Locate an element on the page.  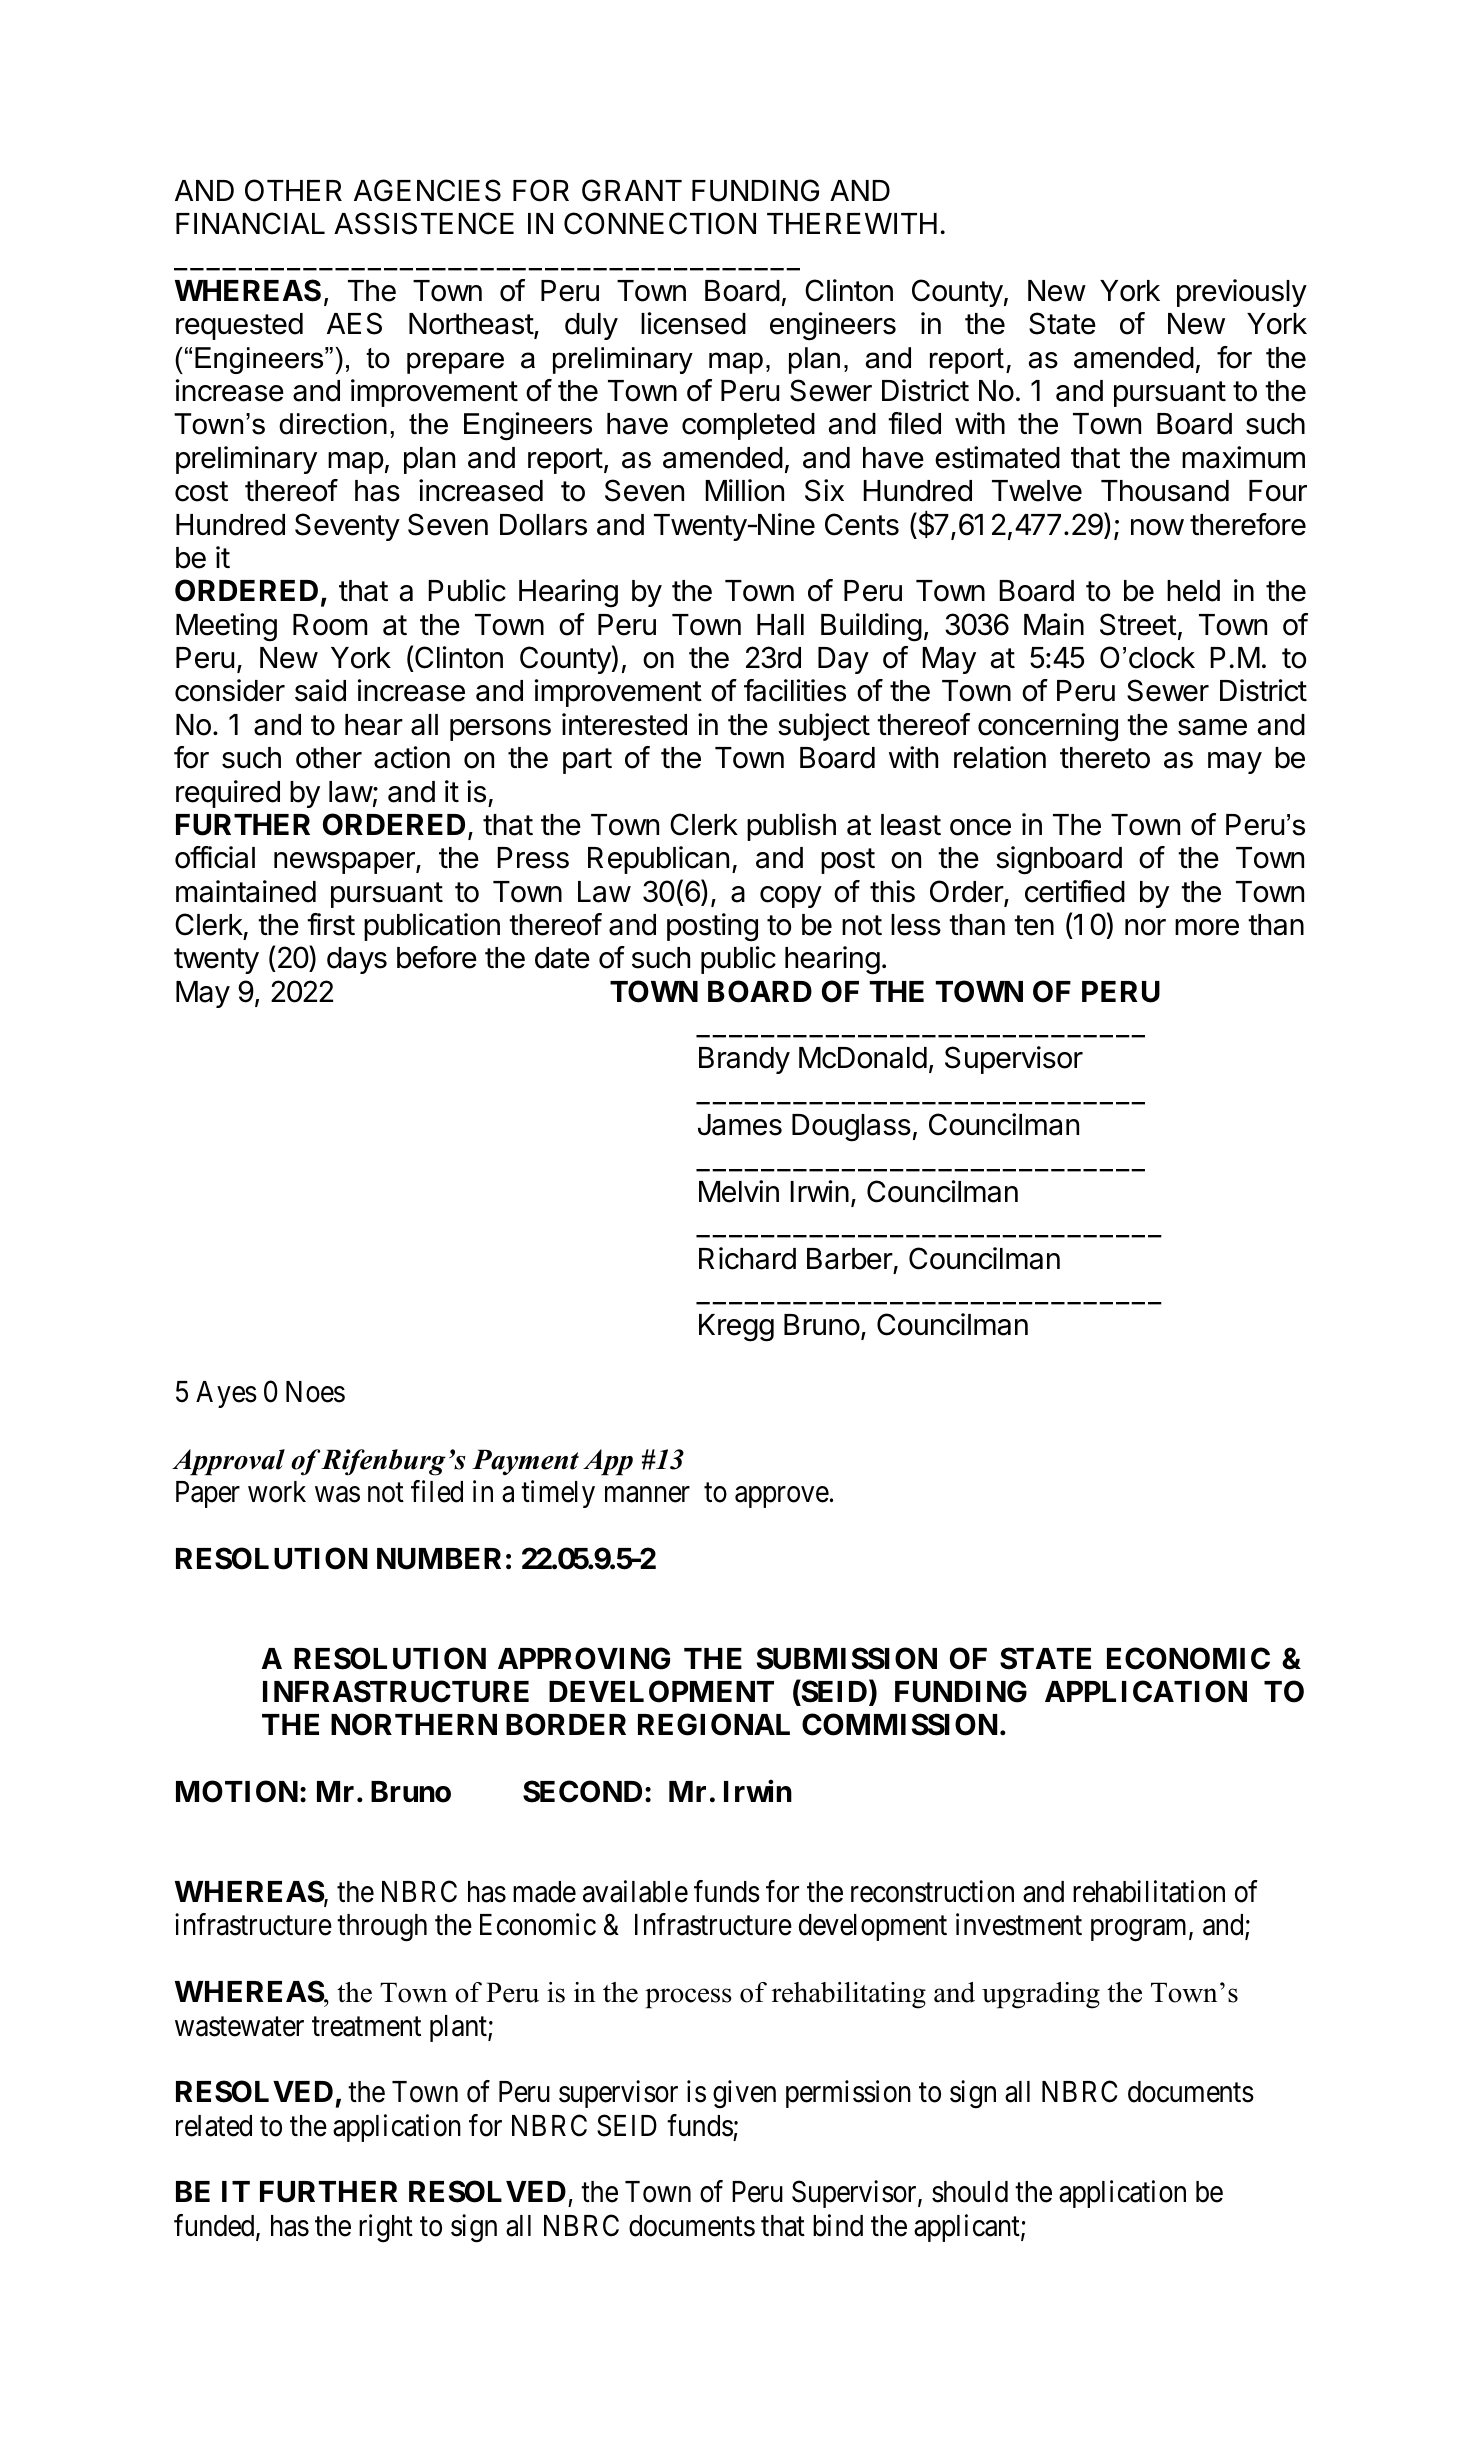
right is located at coordinates (386, 2228).
